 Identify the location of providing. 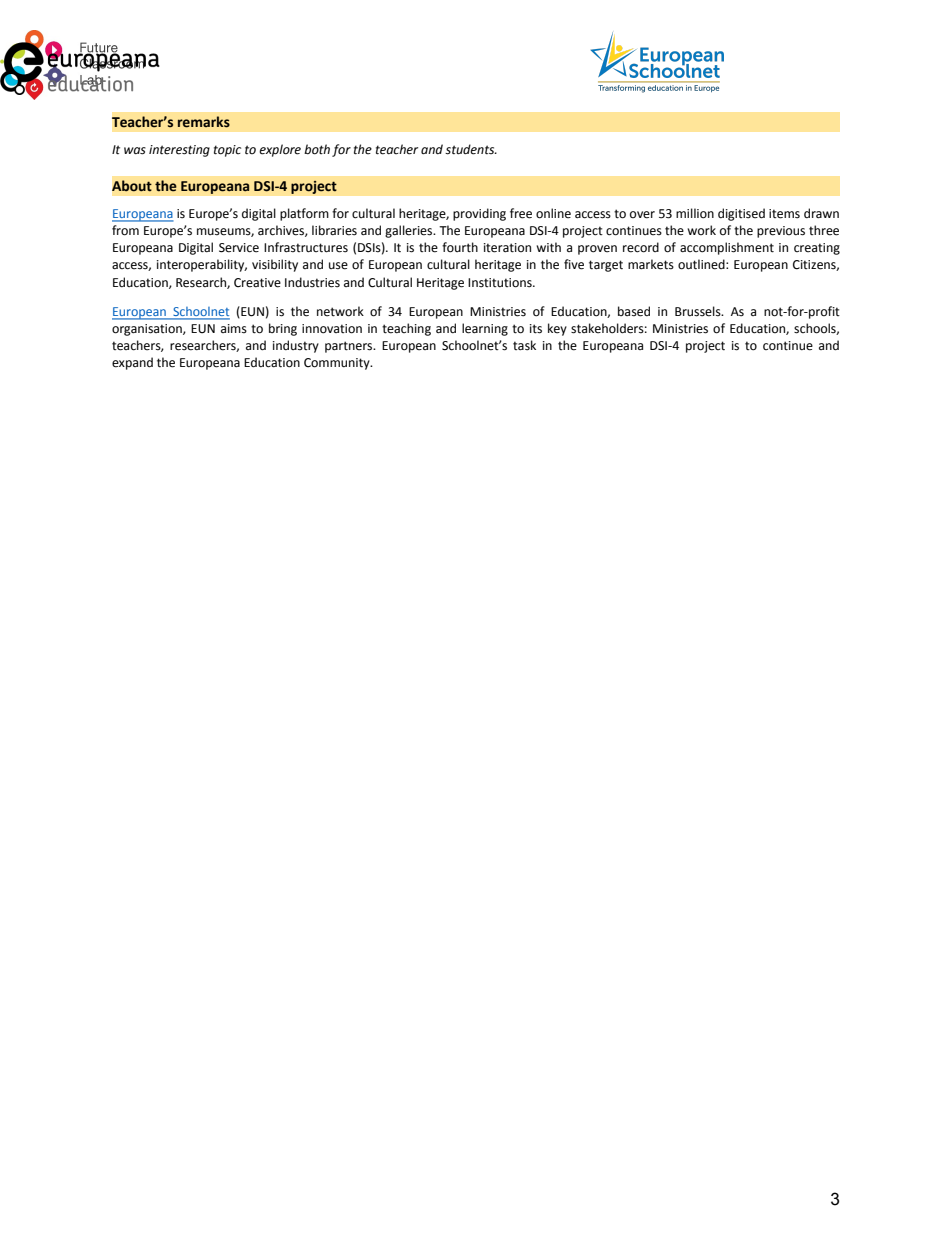
(479, 214).
